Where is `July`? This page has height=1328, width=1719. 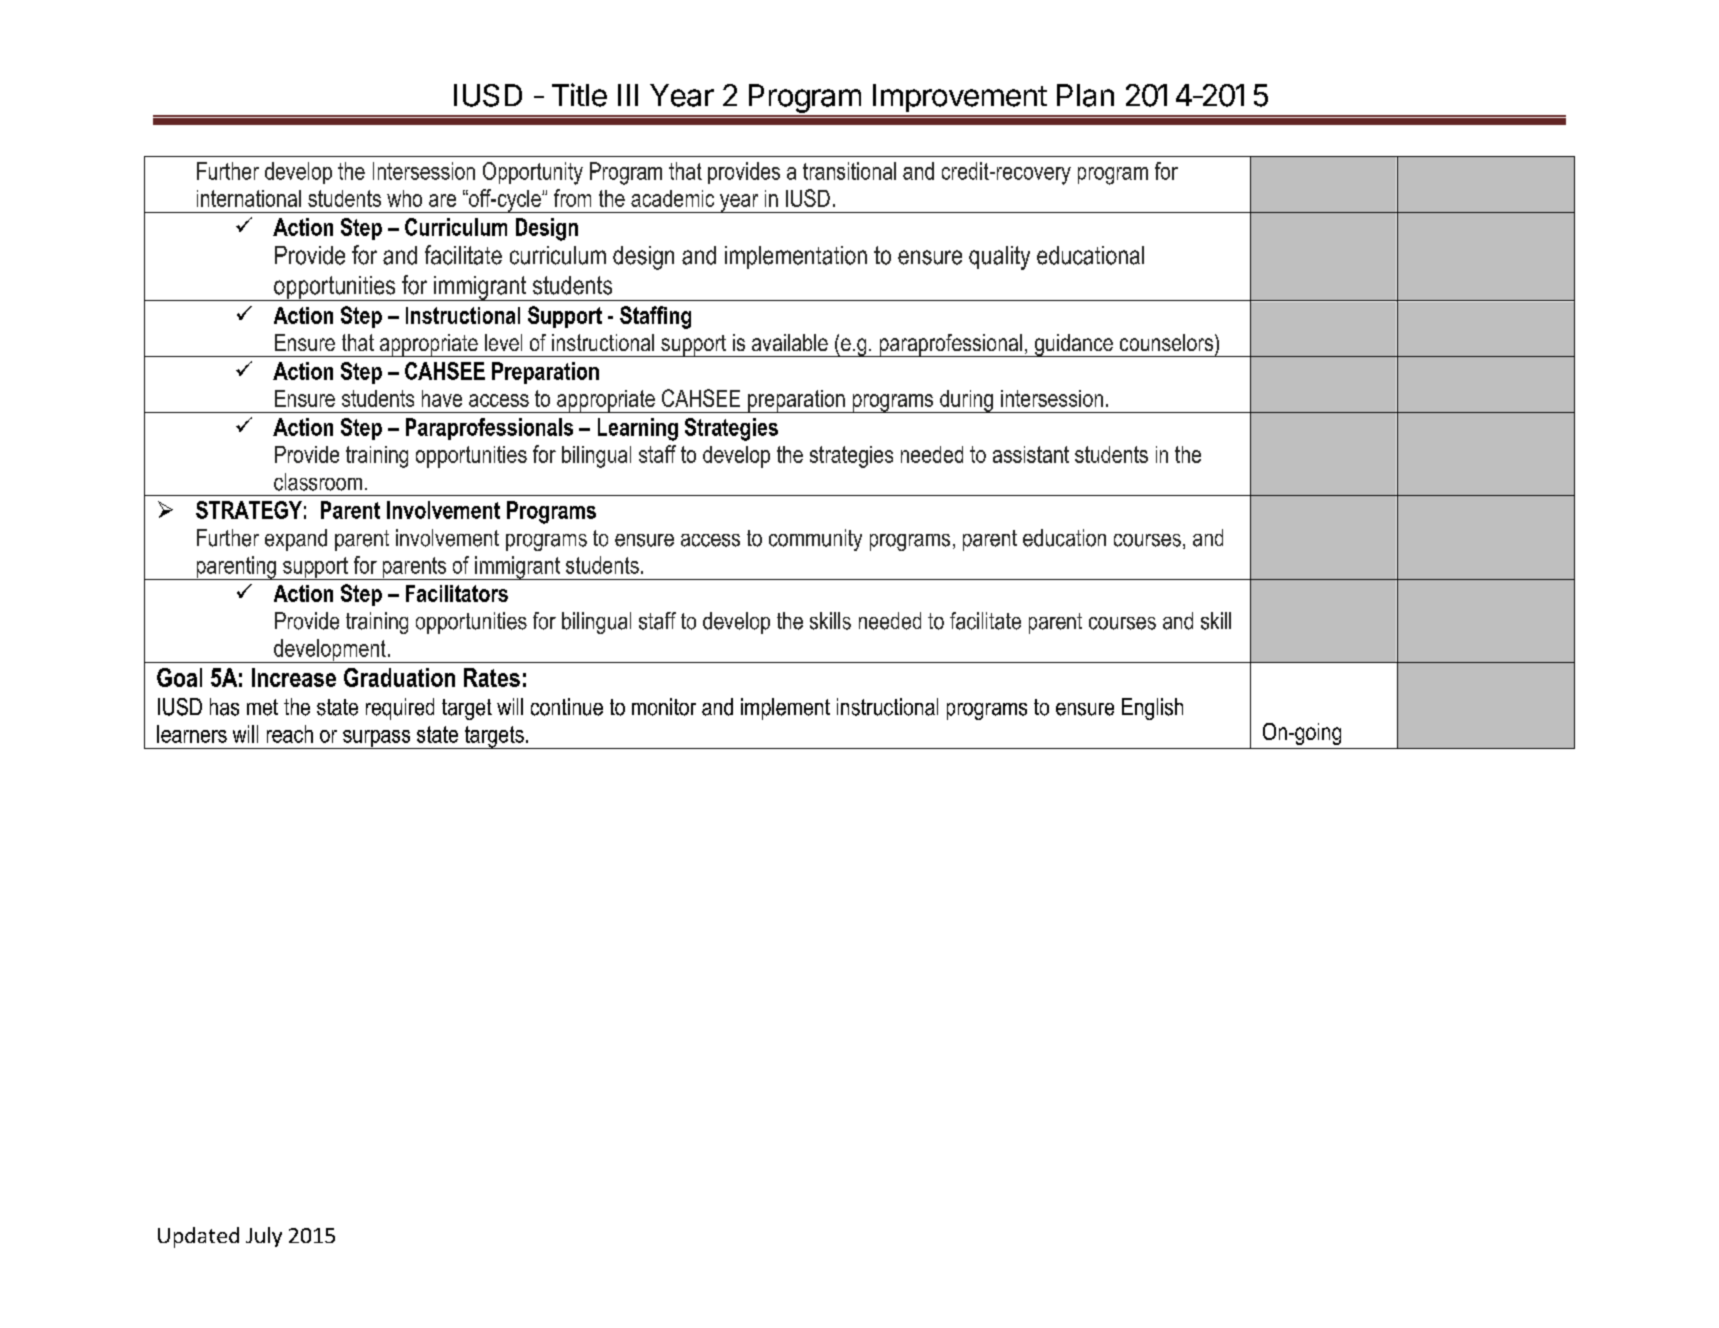
July is located at coordinates (264, 1237).
